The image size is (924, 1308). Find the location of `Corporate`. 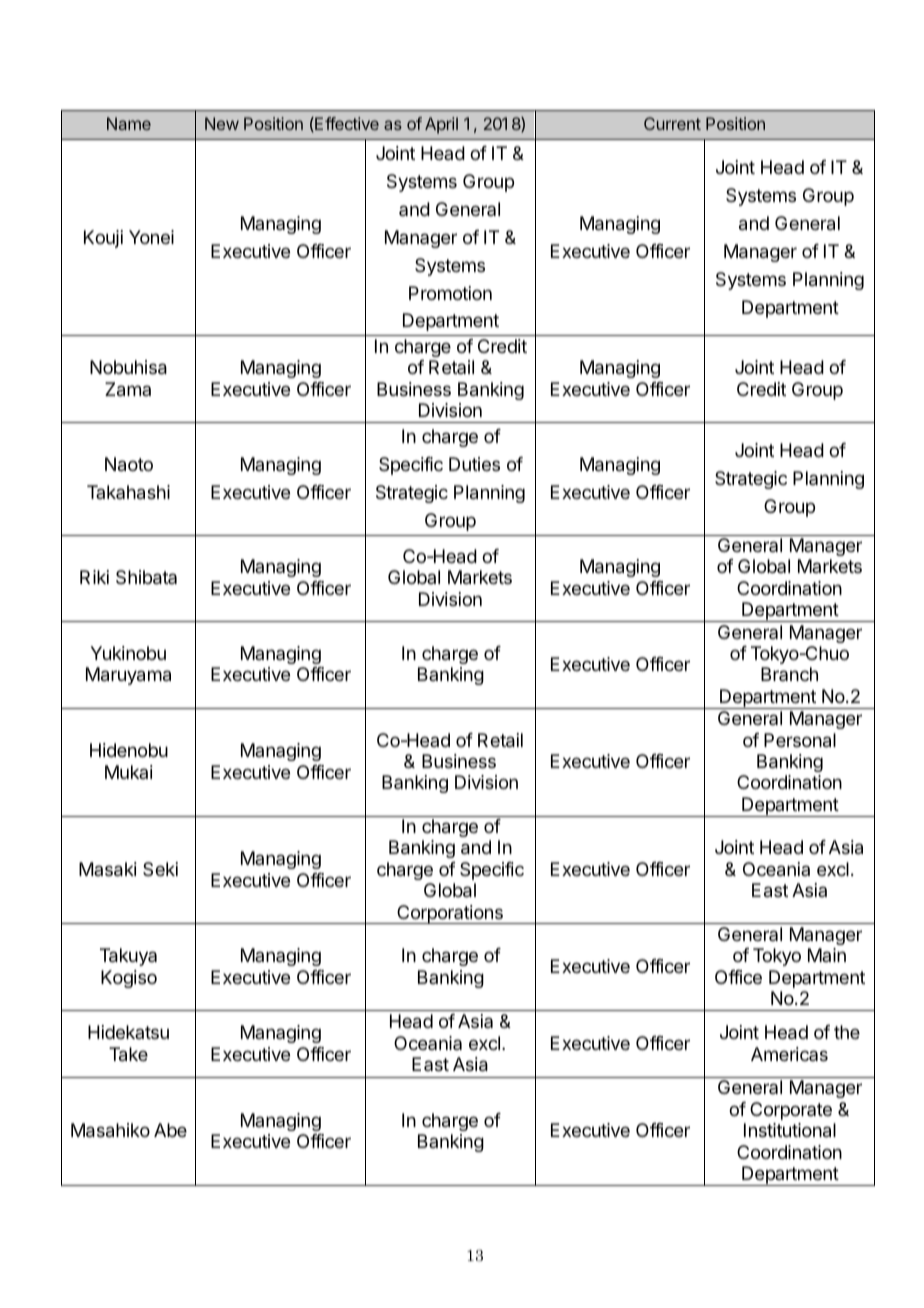

Corporate is located at coordinates (791, 1111).
